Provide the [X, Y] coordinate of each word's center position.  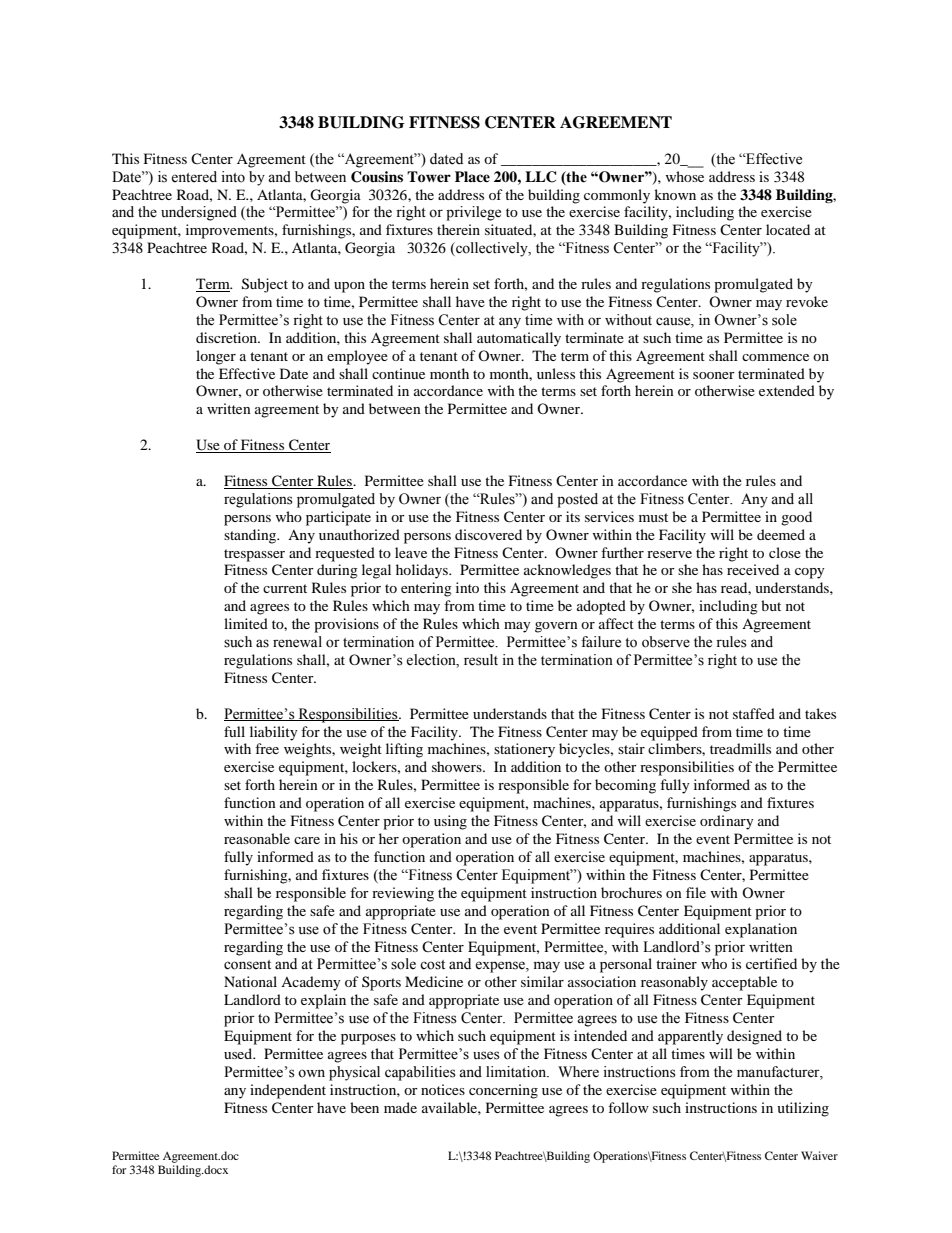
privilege [473, 213]
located [788, 229]
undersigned [199, 213]
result [481, 660]
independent [288, 1091]
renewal [297, 642]
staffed [754, 713]
